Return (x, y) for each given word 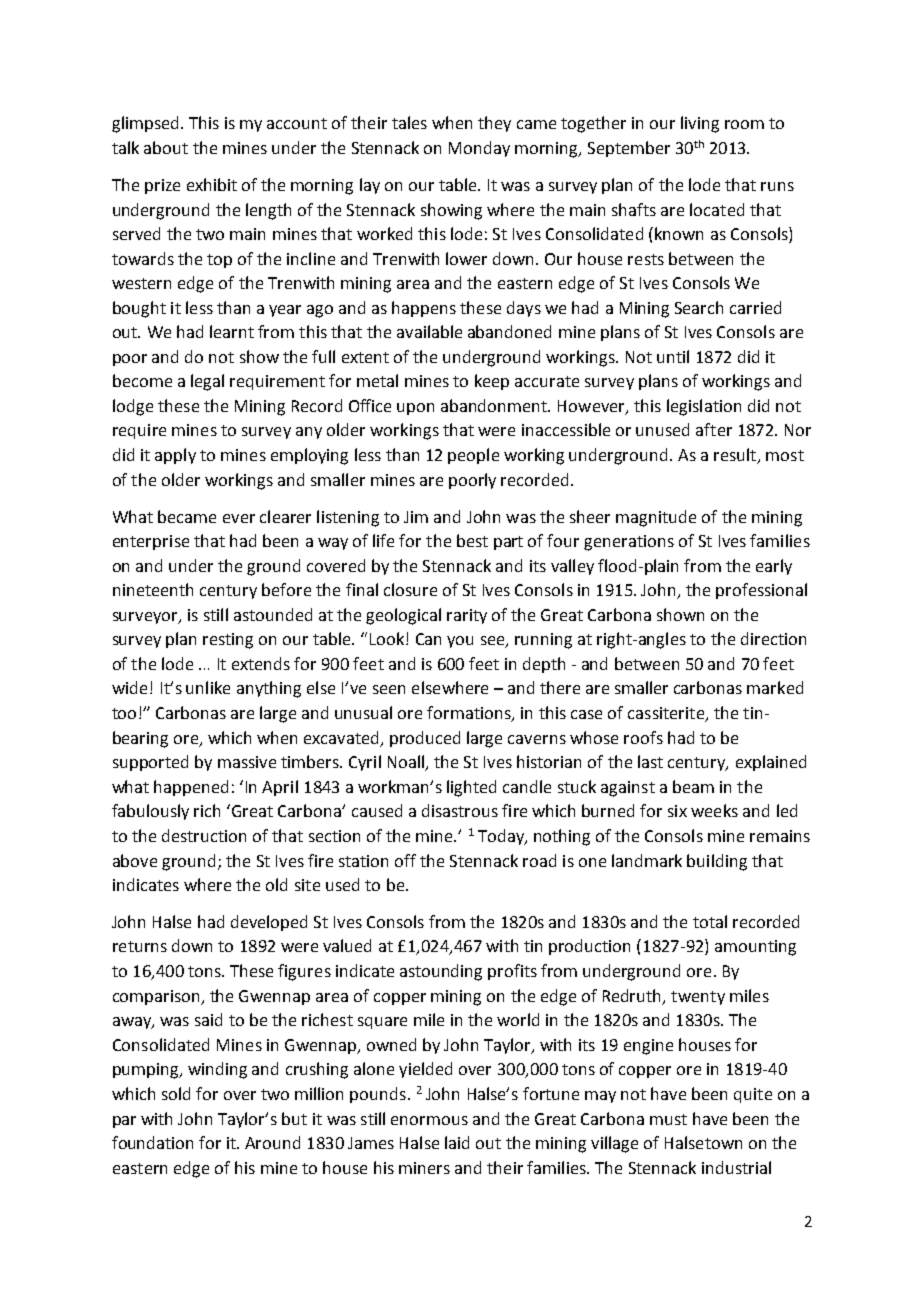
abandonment (495, 405)
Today (502, 837)
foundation (152, 1142)
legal (207, 382)
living (700, 124)
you (460, 642)
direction (773, 638)
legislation (704, 407)
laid (457, 1142)
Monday (479, 149)
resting (228, 641)
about (166, 147)
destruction (204, 835)
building (717, 862)
